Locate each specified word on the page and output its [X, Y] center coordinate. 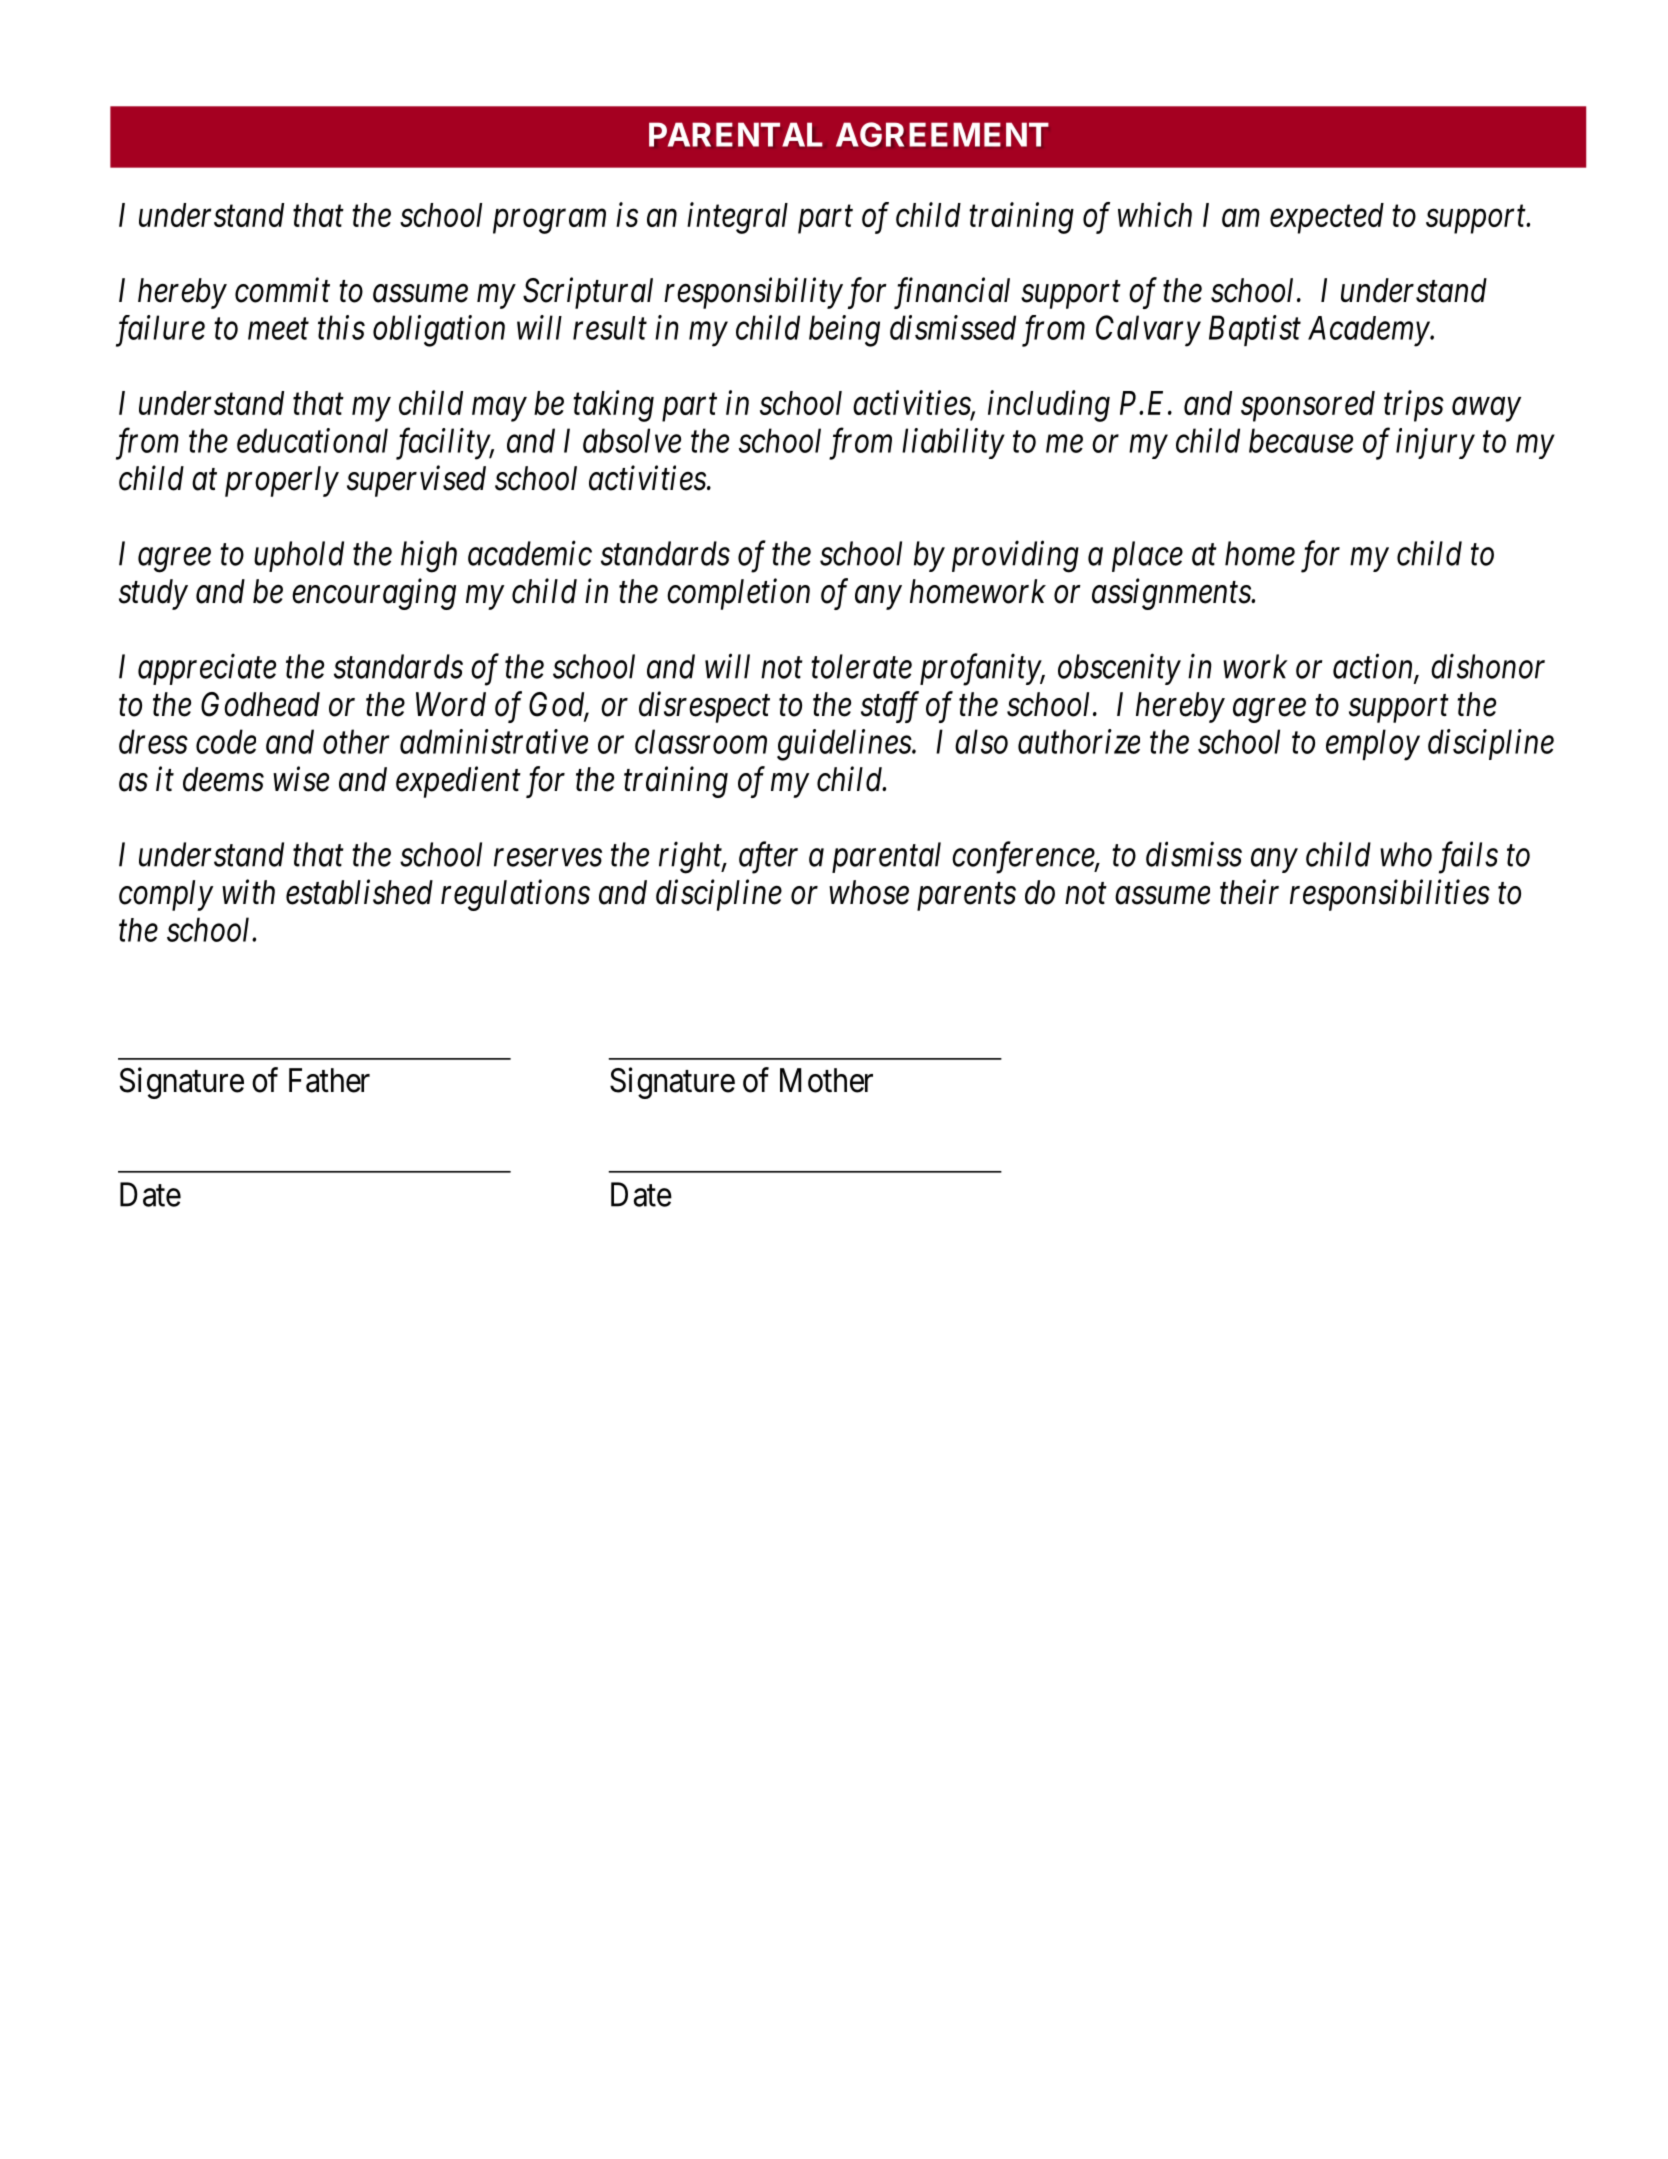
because [1301, 440]
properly [282, 481]
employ [1373, 745]
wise [301, 779]
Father [329, 1080]
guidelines [845, 745]
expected [1327, 218]
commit [282, 290]
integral [737, 218]
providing [1015, 557]
